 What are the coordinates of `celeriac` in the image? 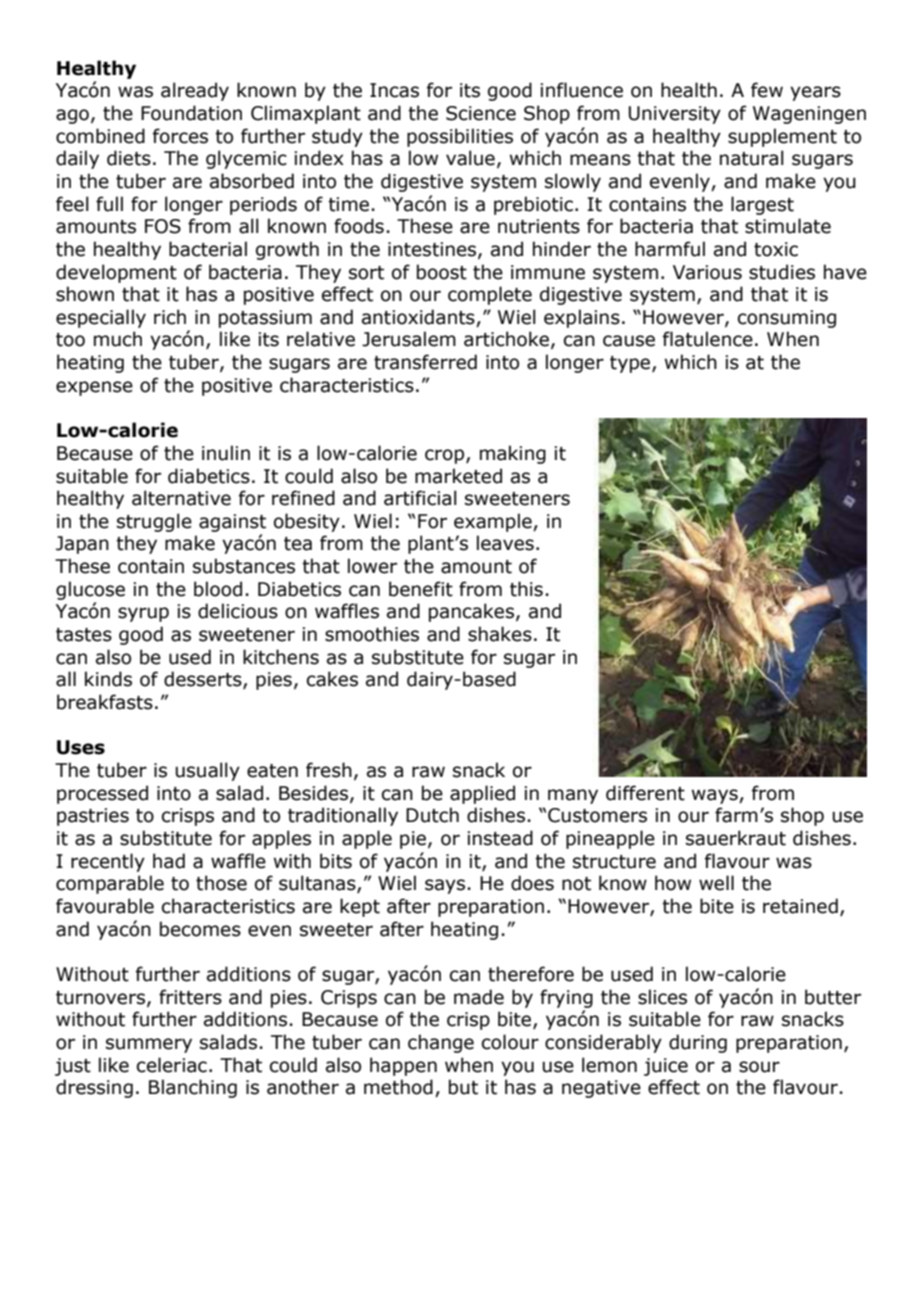 It's located at (172, 1065).
